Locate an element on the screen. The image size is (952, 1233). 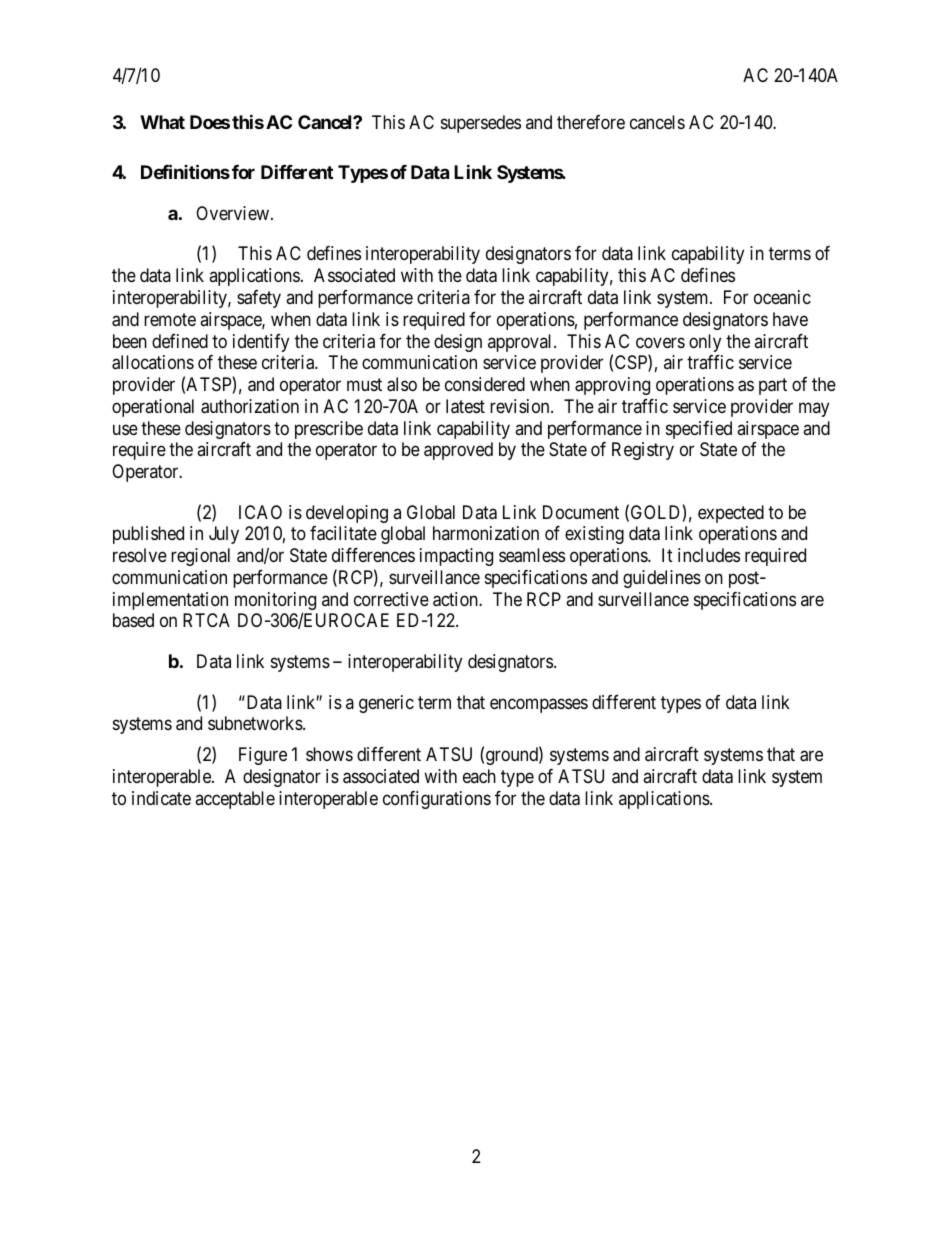
approval is located at coordinates (521, 343).
